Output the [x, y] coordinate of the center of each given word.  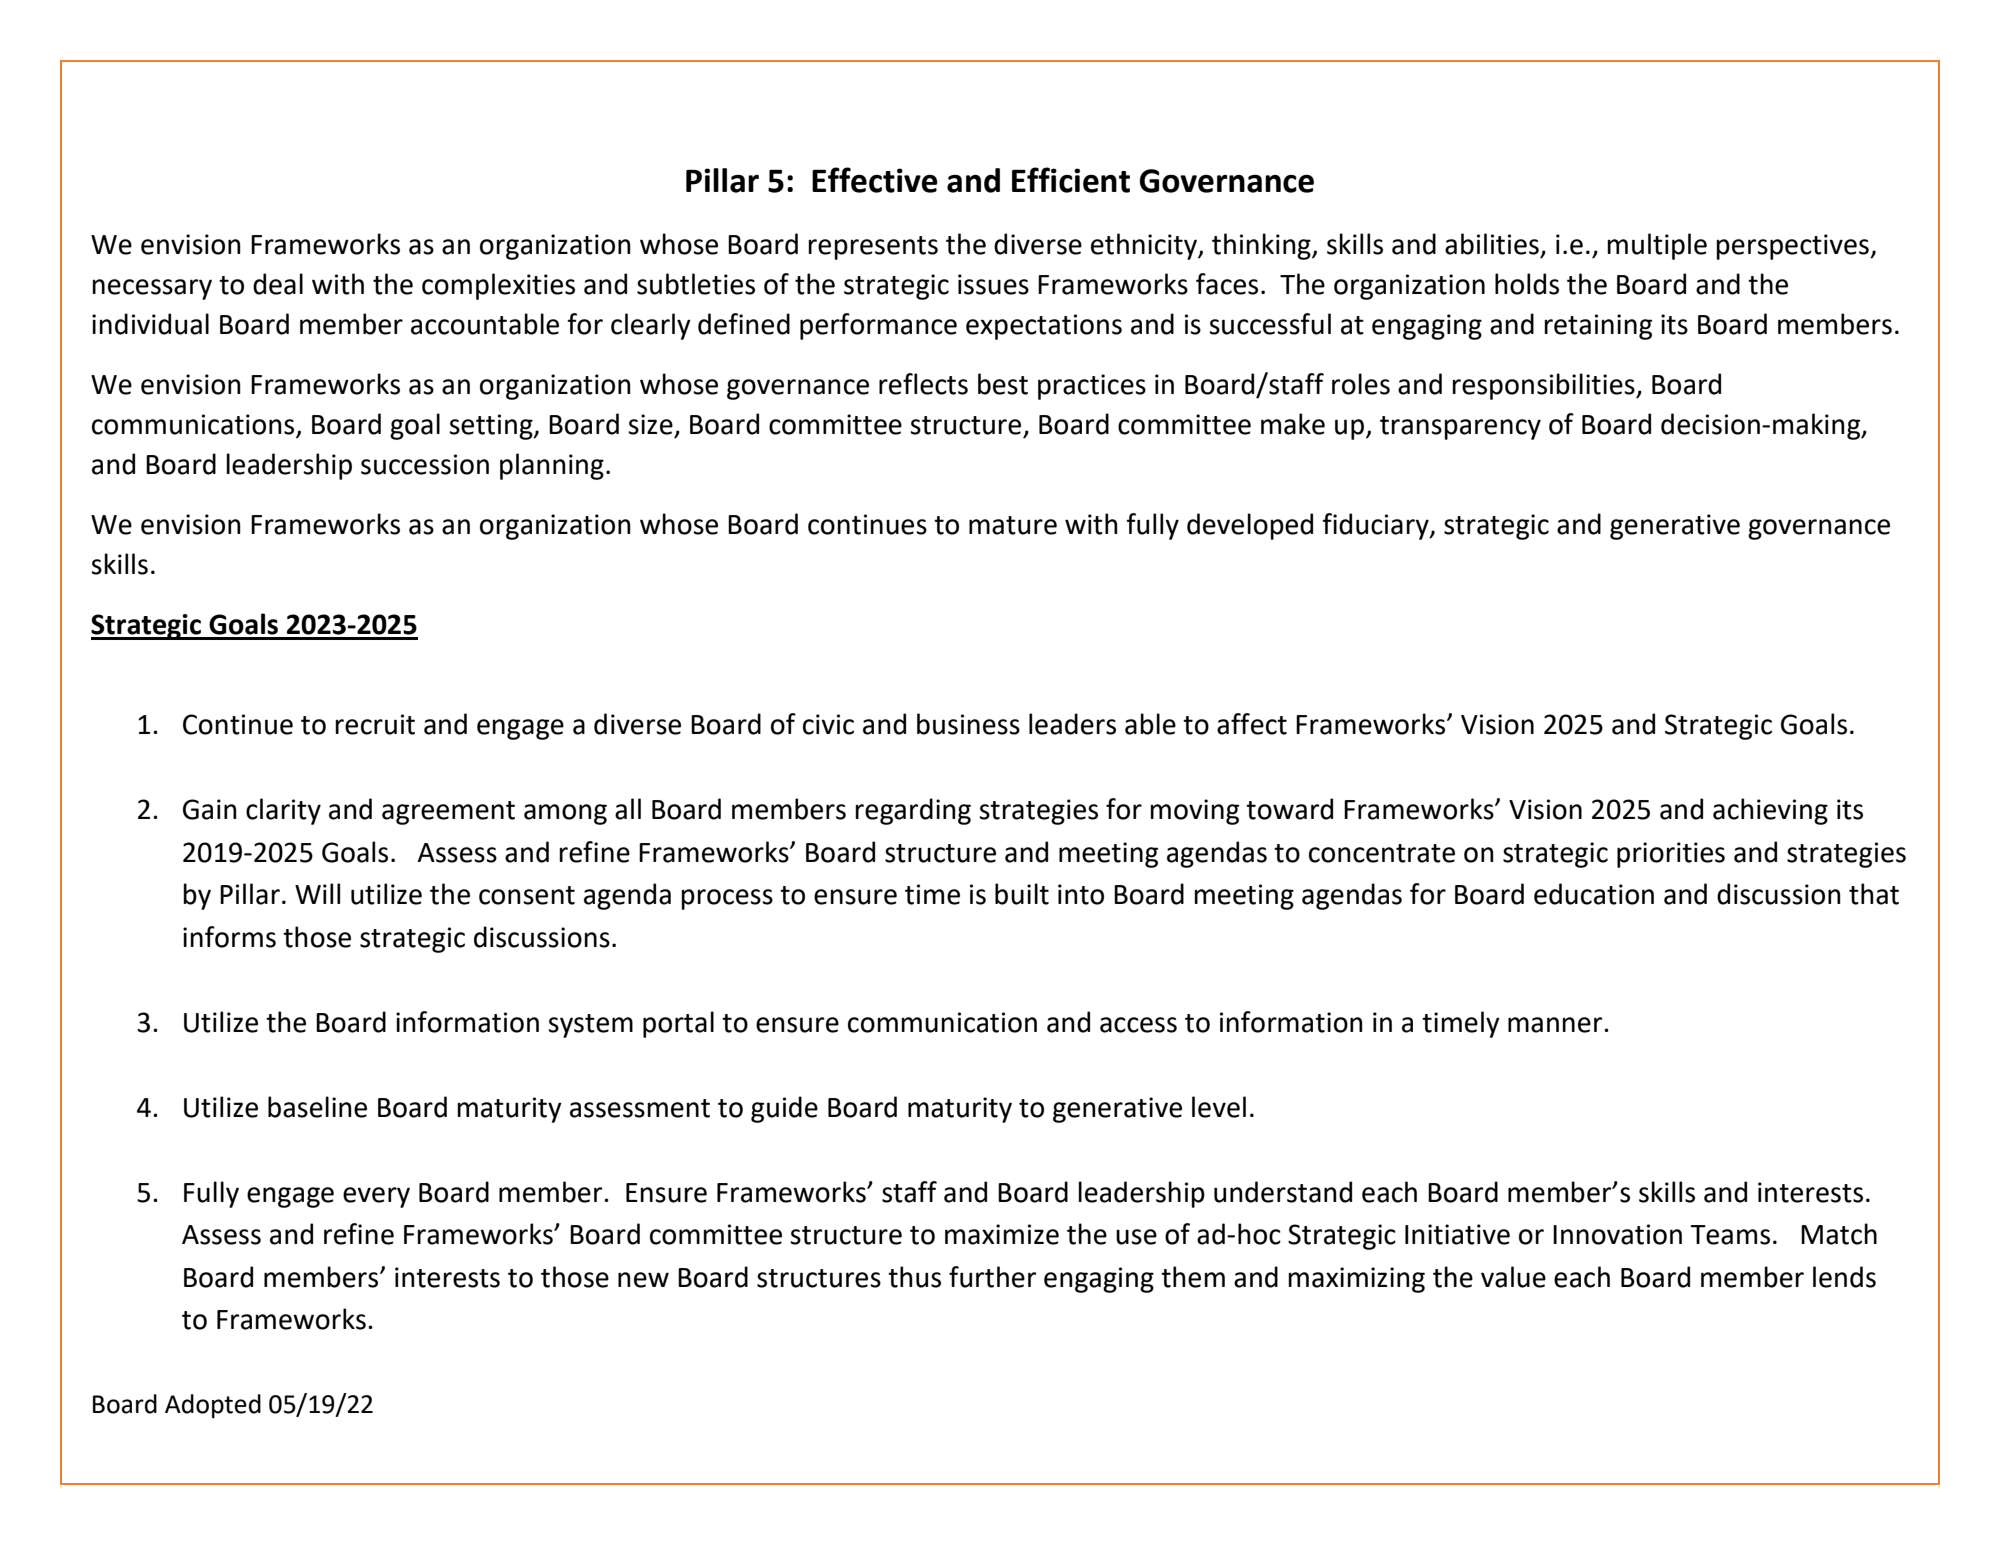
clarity [283, 811]
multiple [1657, 246]
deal [278, 284]
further [992, 1277]
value [1513, 1277]
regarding [913, 811]
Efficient [1071, 180]
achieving [1770, 811]
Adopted [213, 1406]
